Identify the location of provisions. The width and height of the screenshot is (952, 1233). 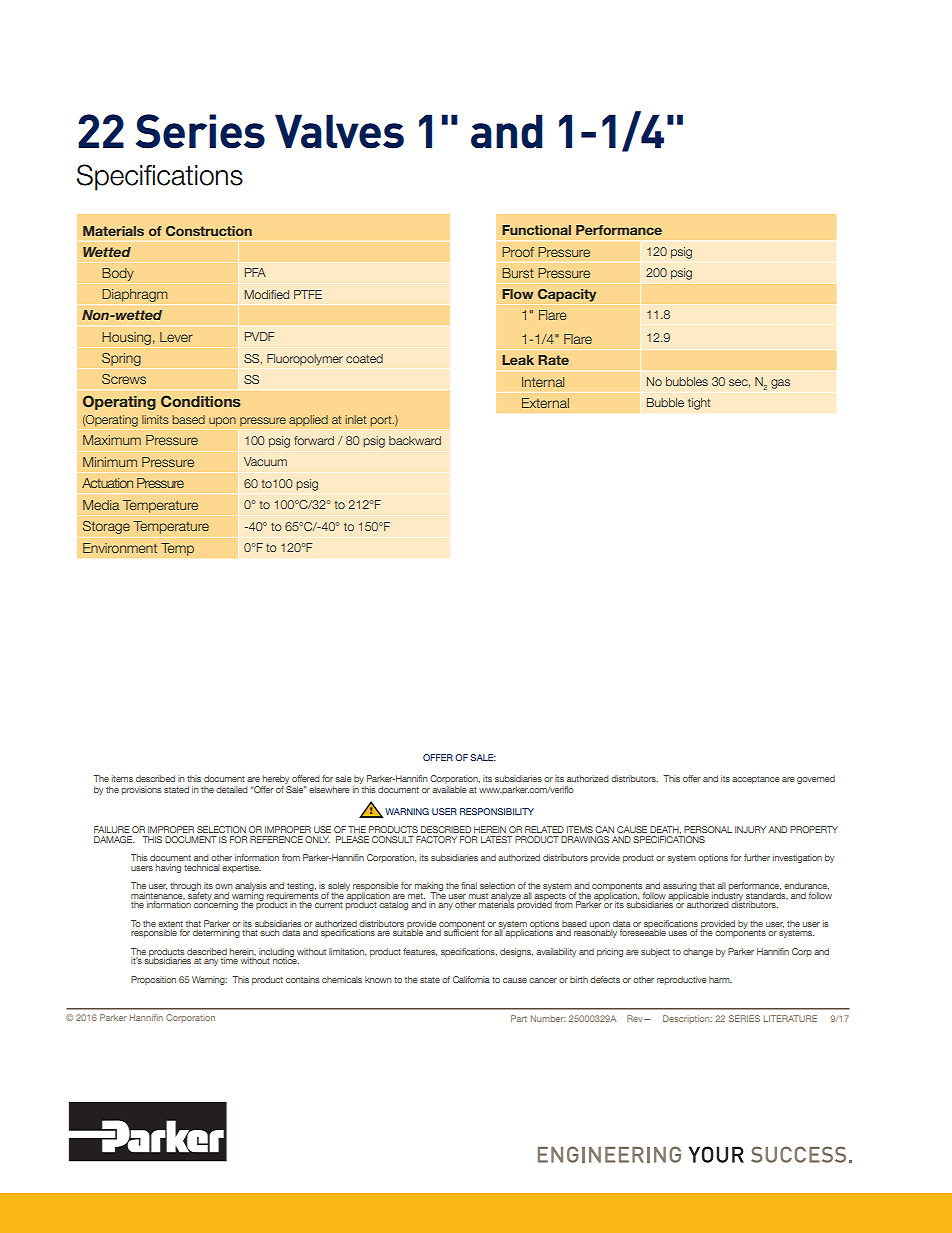
(142, 790).
